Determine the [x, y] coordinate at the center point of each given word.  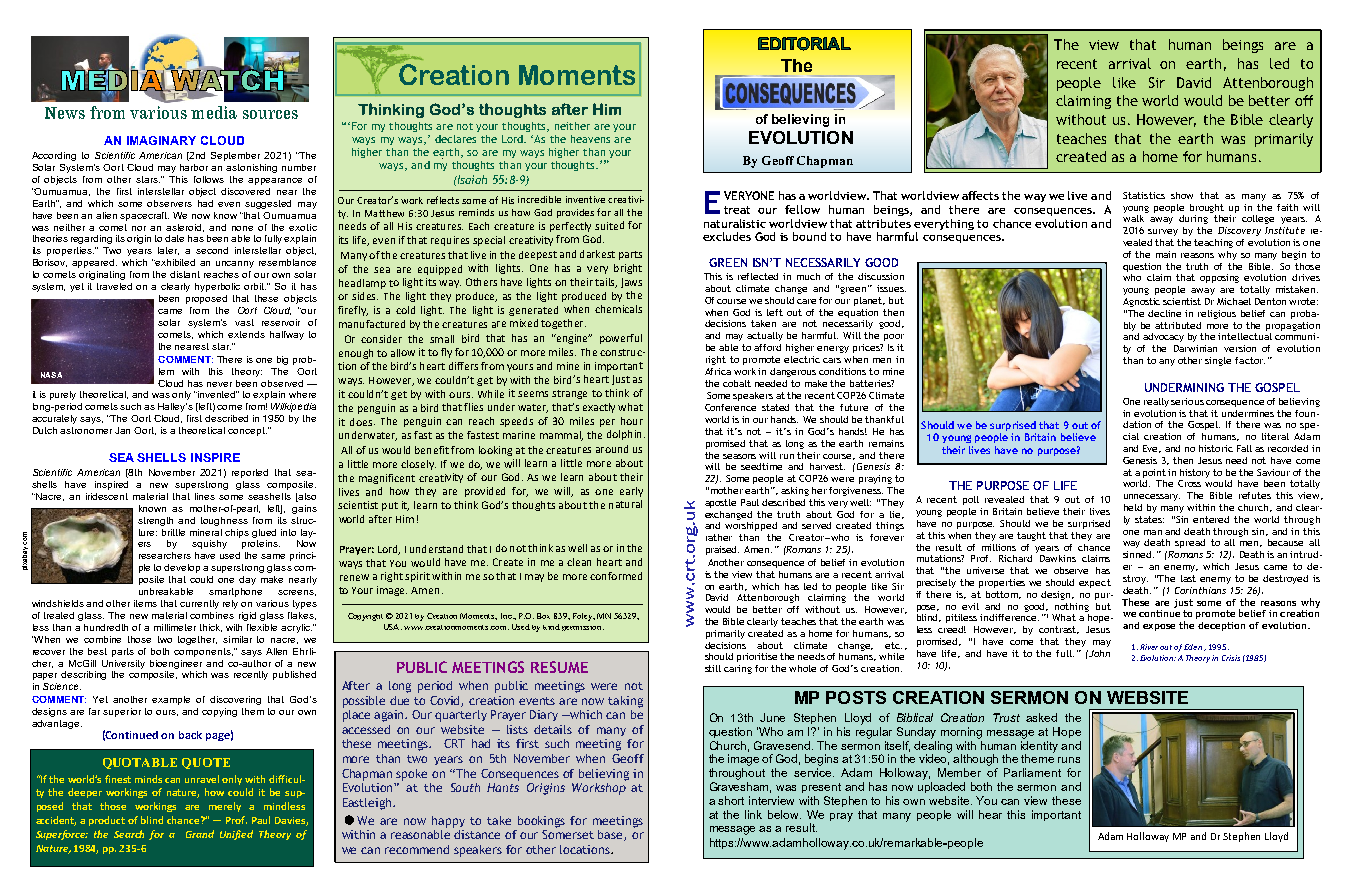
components [203, 652]
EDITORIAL [804, 44]
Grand [200, 834]
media [214, 112]
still [713, 668]
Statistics [1144, 195]
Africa [718, 371]
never [219, 384]
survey [1163, 232]
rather [719, 537]
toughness [224, 521]
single [1218, 361]
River [1149, 647]
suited [609, 225]
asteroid [185, 228]
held [1133, 507]
